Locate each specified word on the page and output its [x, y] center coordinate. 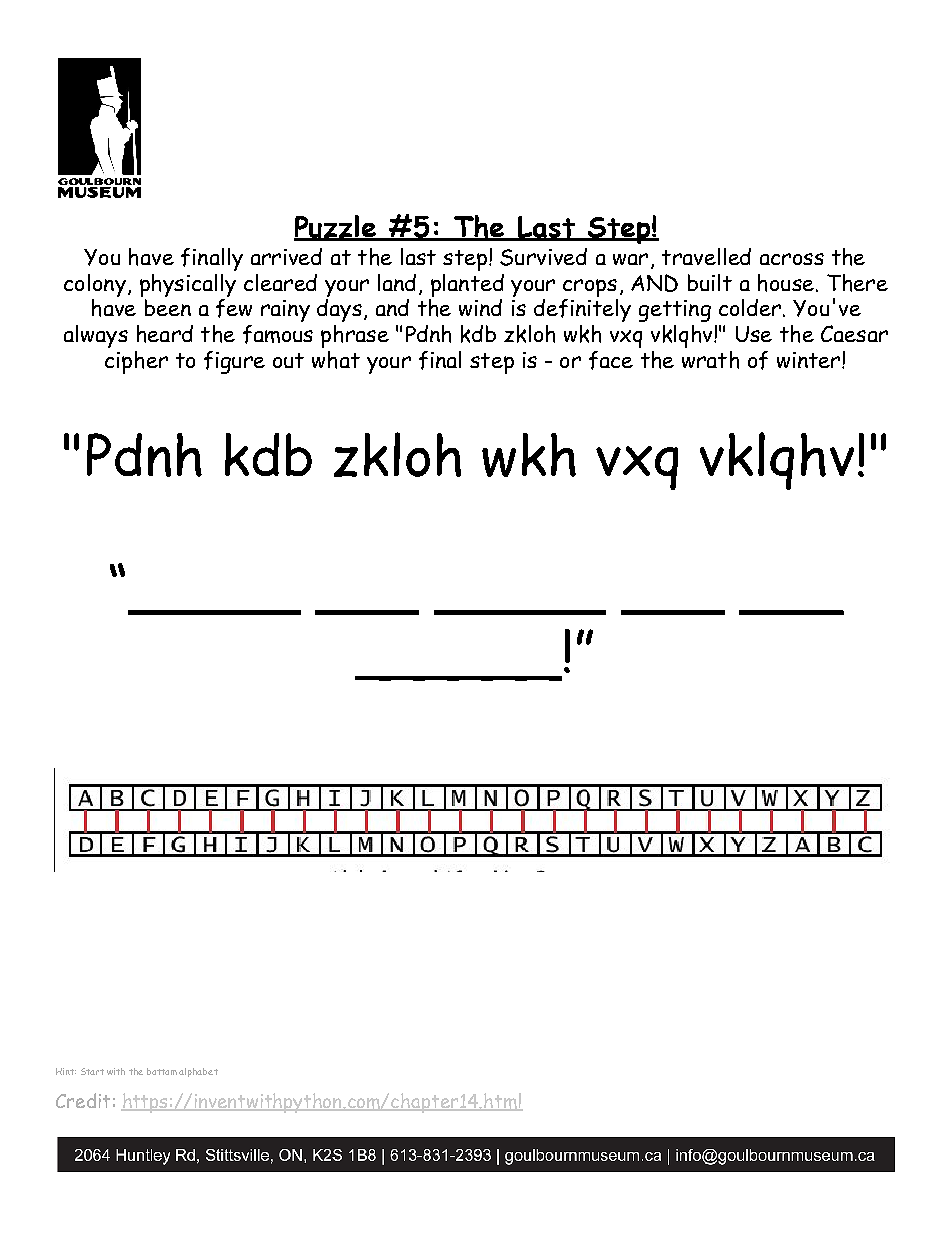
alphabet [198, 1072]
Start [92, 1071]
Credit [83, 1100]
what [336, 360]
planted [467, 285]
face [611, 360]
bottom [162, 1071]
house [786, 283]
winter [810, 360]
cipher [136, 362]
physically [188, 285]
